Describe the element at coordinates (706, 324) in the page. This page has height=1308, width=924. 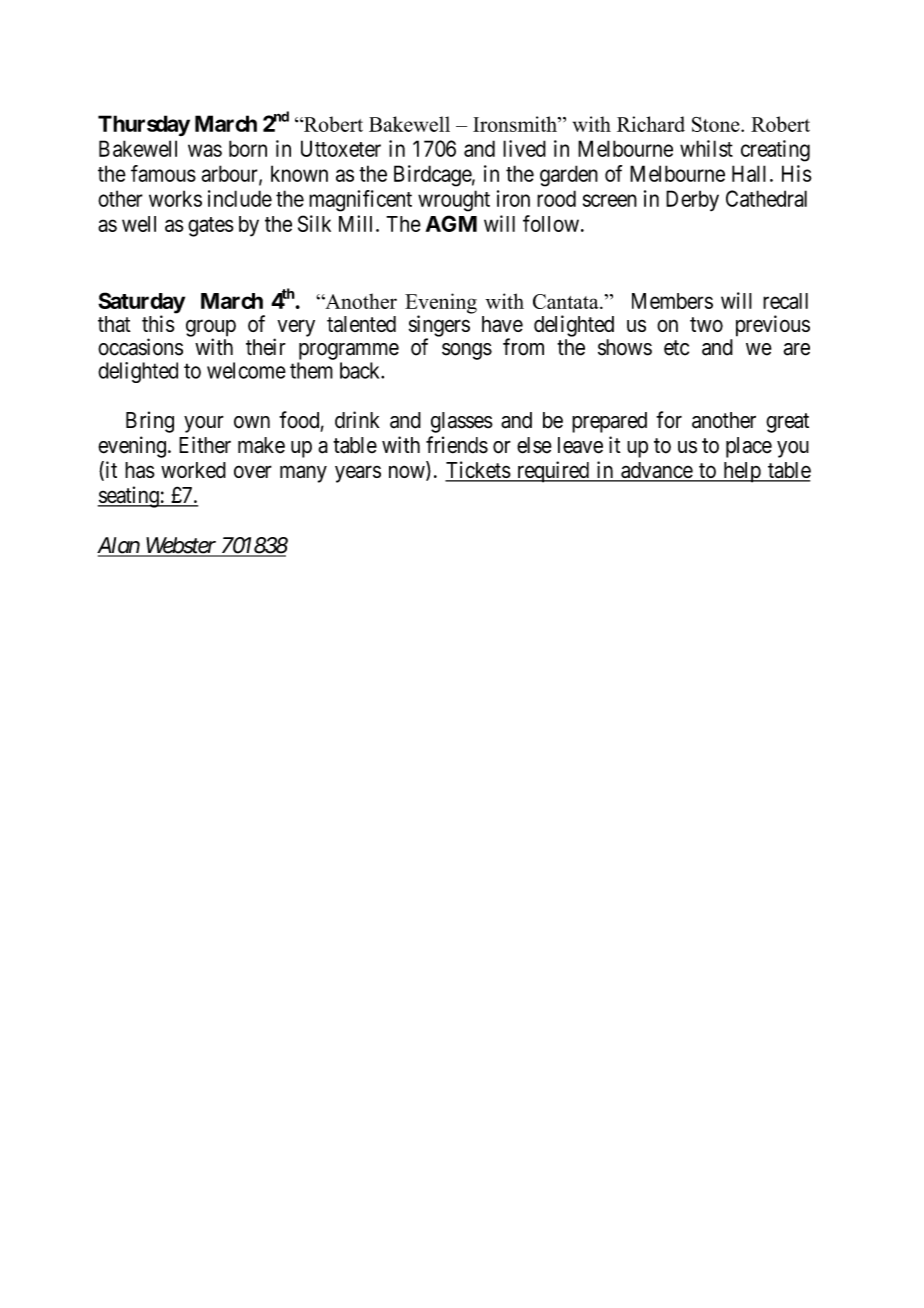
I see `two` at that location.
